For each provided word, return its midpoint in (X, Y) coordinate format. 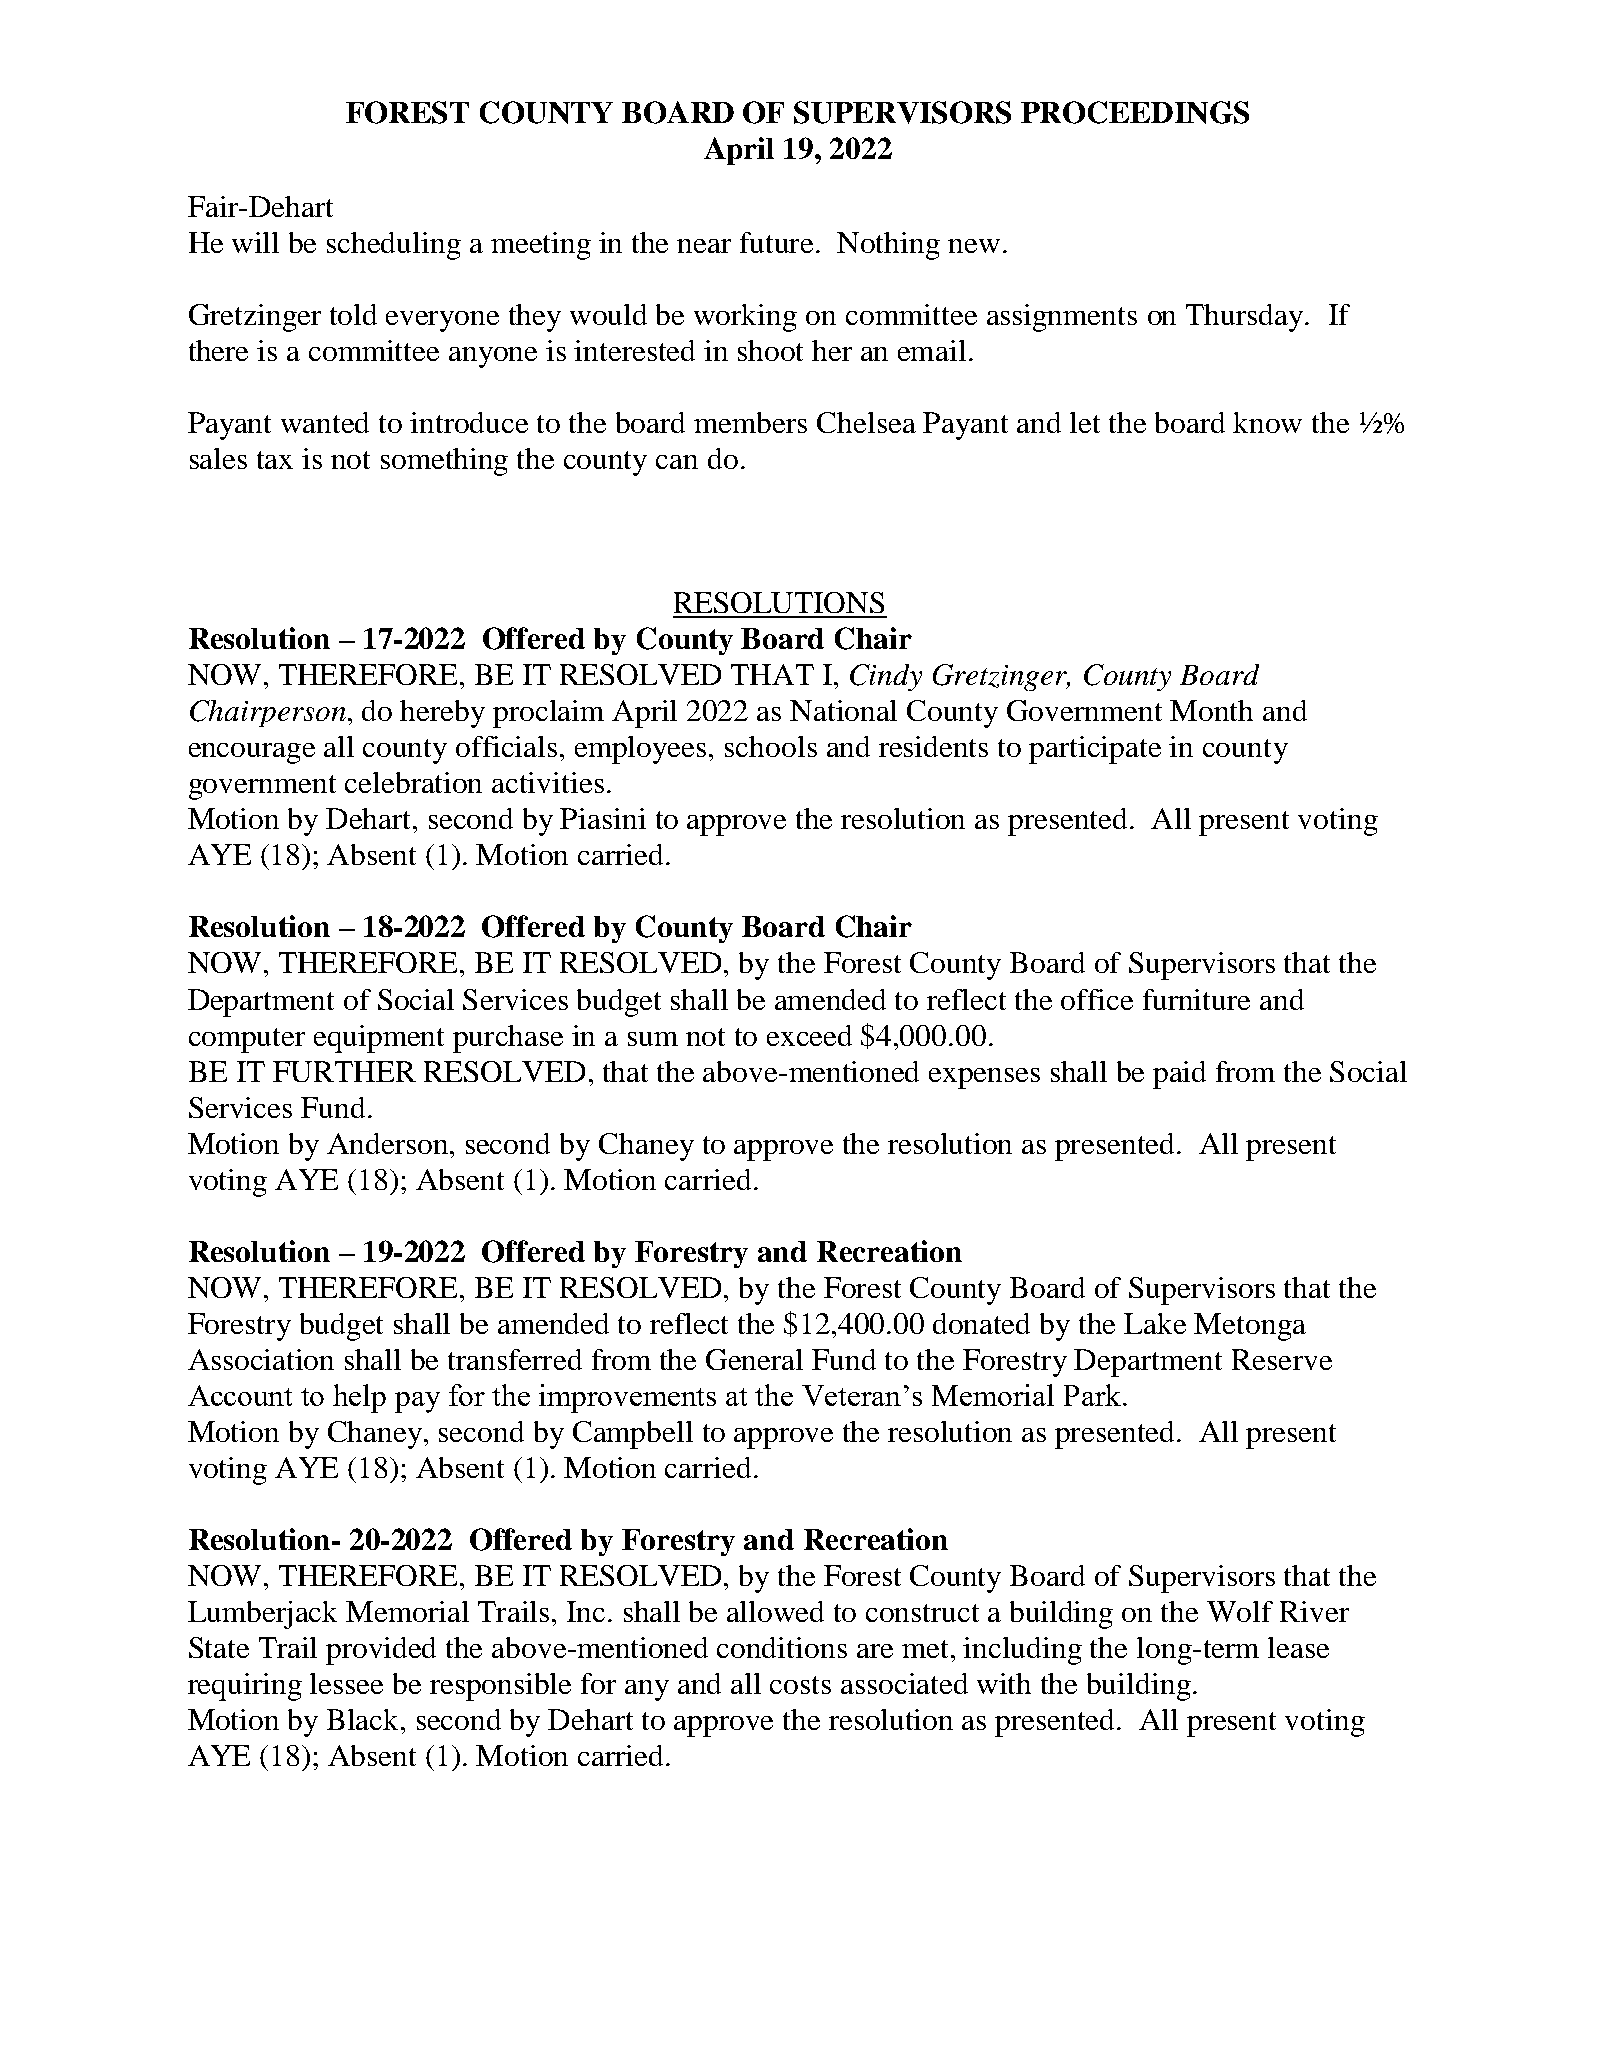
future (778, 242)
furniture (1196, 999)
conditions (782, 1647)
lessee (346, 1683)
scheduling (394, 246)
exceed (809, 1035)
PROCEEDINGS (1135, 112)
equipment (379, 1039)
